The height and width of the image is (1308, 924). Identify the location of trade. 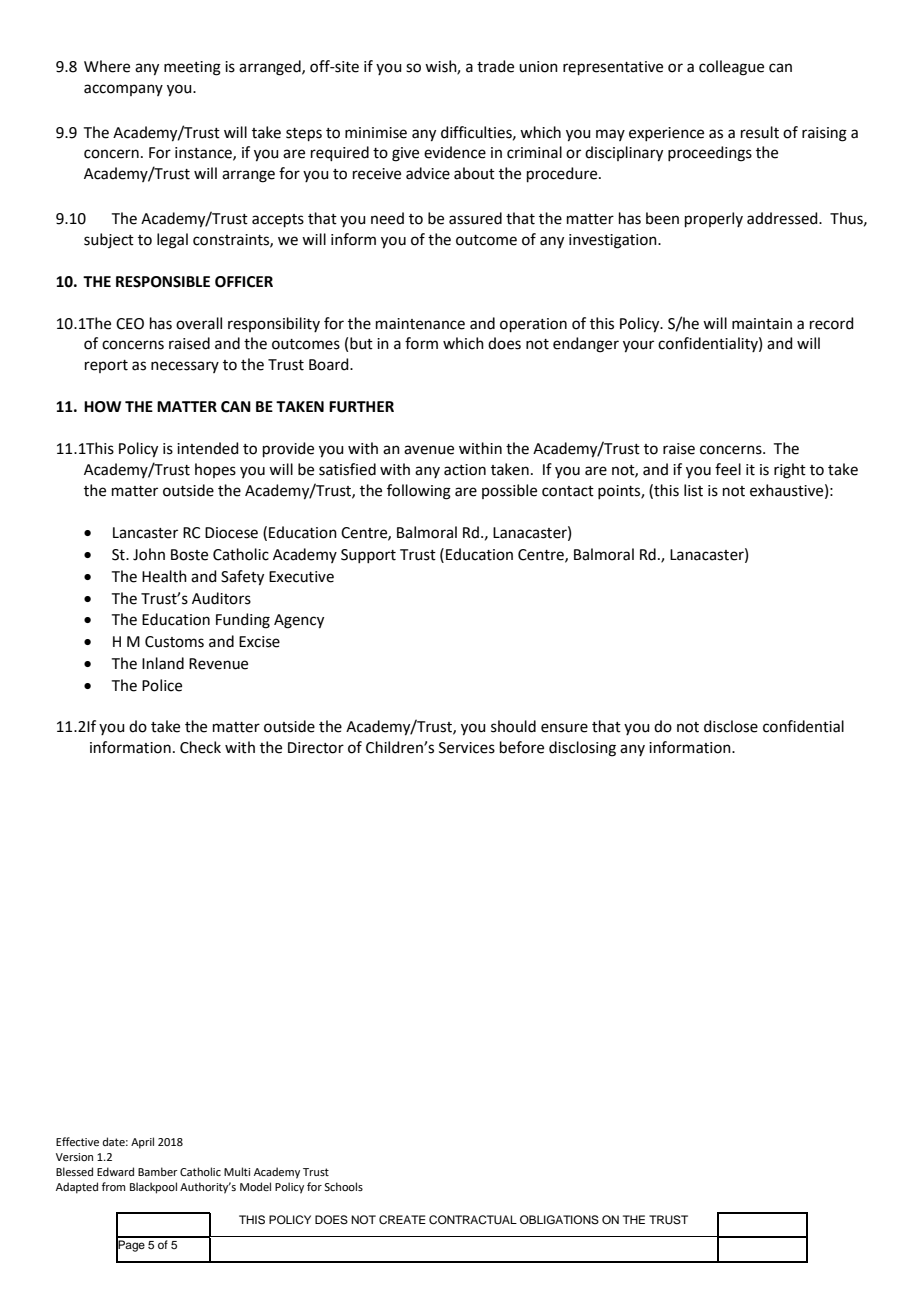
(495, 66).
